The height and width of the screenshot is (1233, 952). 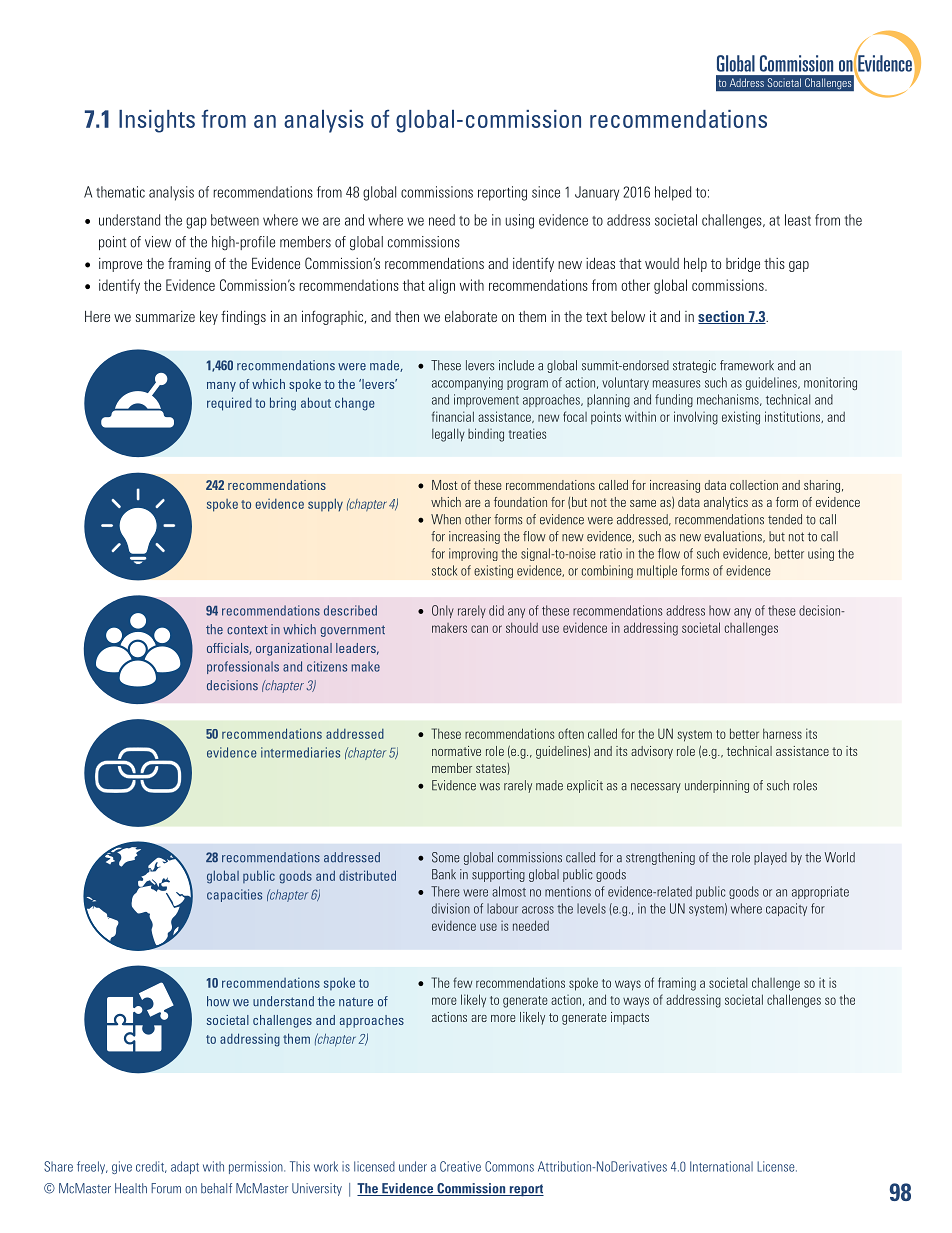 What do you see at coordinates (243, 667) in the screenshot?
I see `professionals` at bounding box center [243, 667].
